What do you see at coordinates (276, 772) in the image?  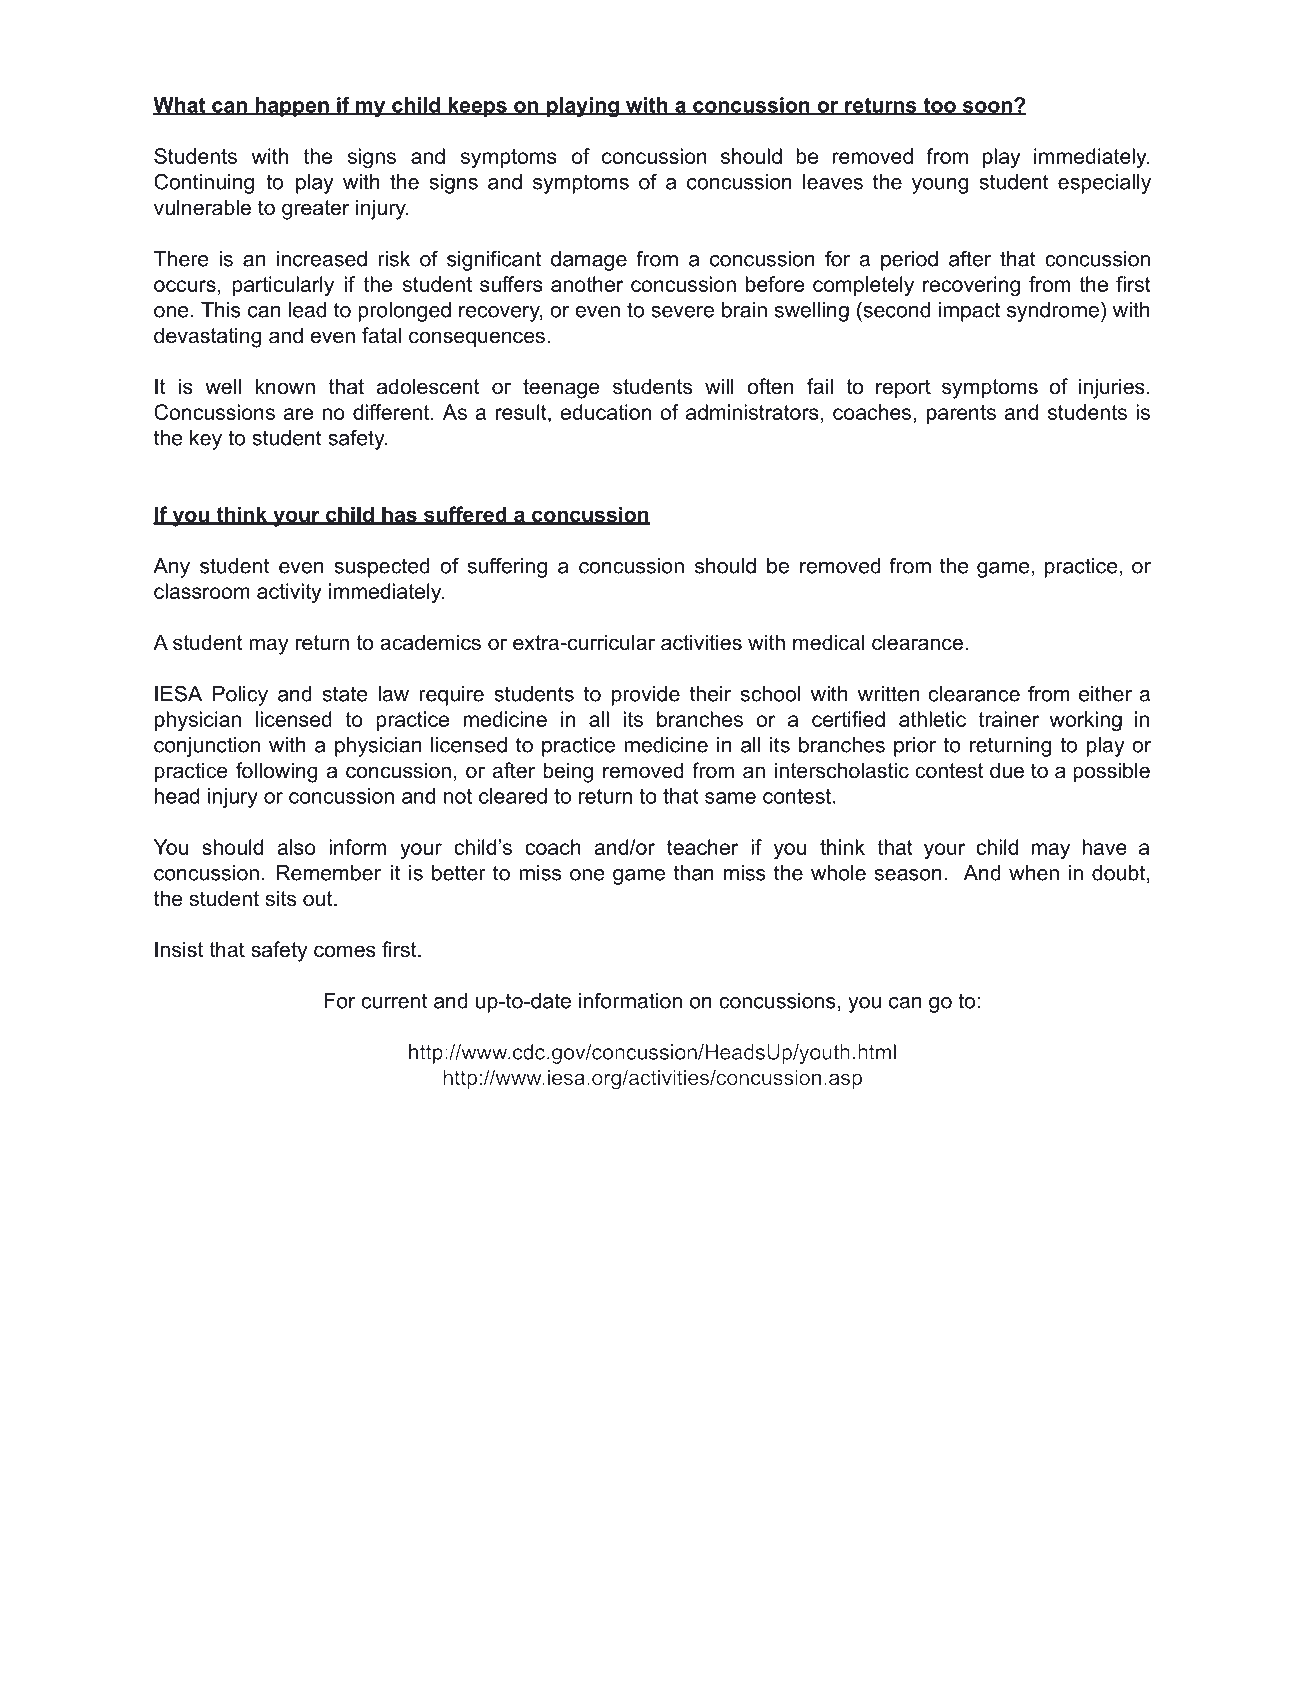 I see `following` at bounding box center [276, 772].
